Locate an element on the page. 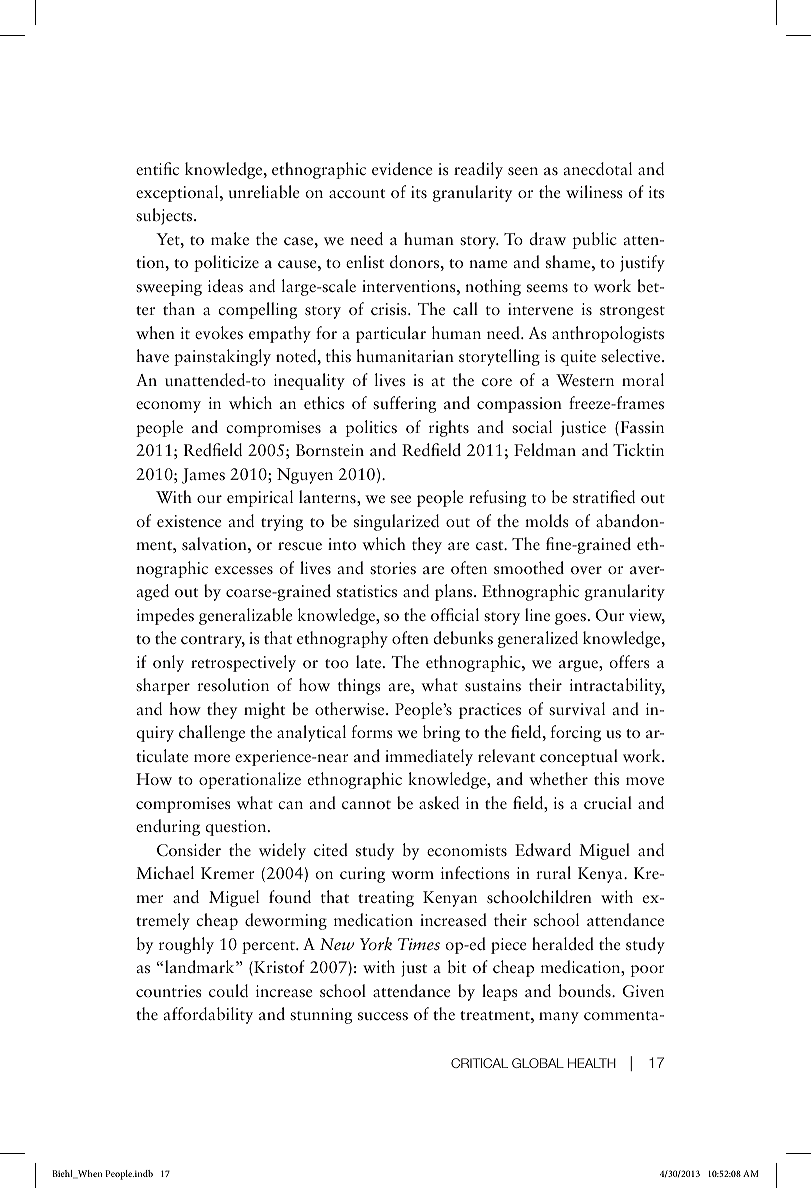 Image resolution: width=811 pixels, height=1188 pixels. economy is located at coordinates (168, 407).
